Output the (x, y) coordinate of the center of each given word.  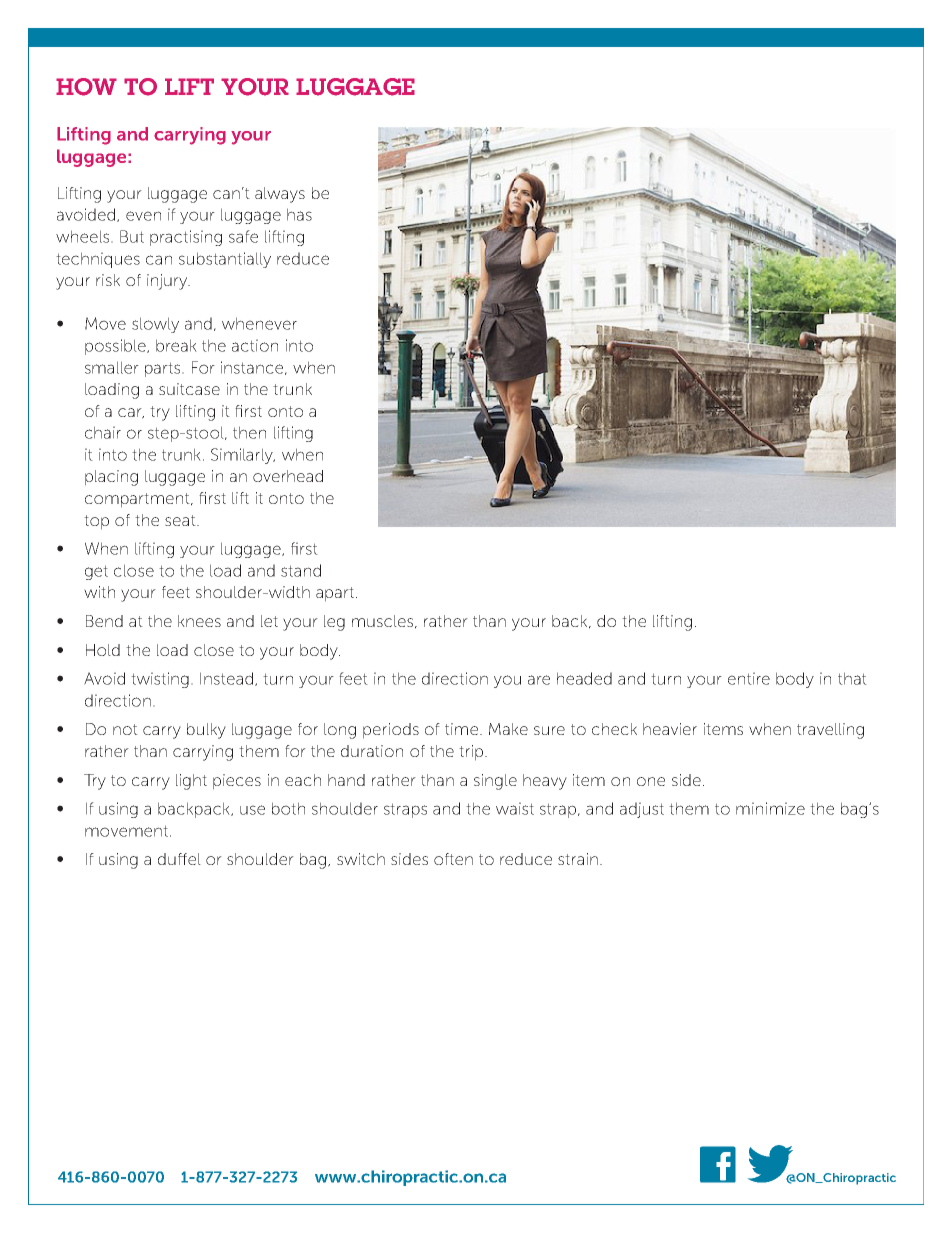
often (453, 859)
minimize (770, 808)
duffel (179, 859)
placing (111, 478)
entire (749, 678)
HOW (86, 87)
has (299, 214)
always (280, 195)
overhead (288, 476)
